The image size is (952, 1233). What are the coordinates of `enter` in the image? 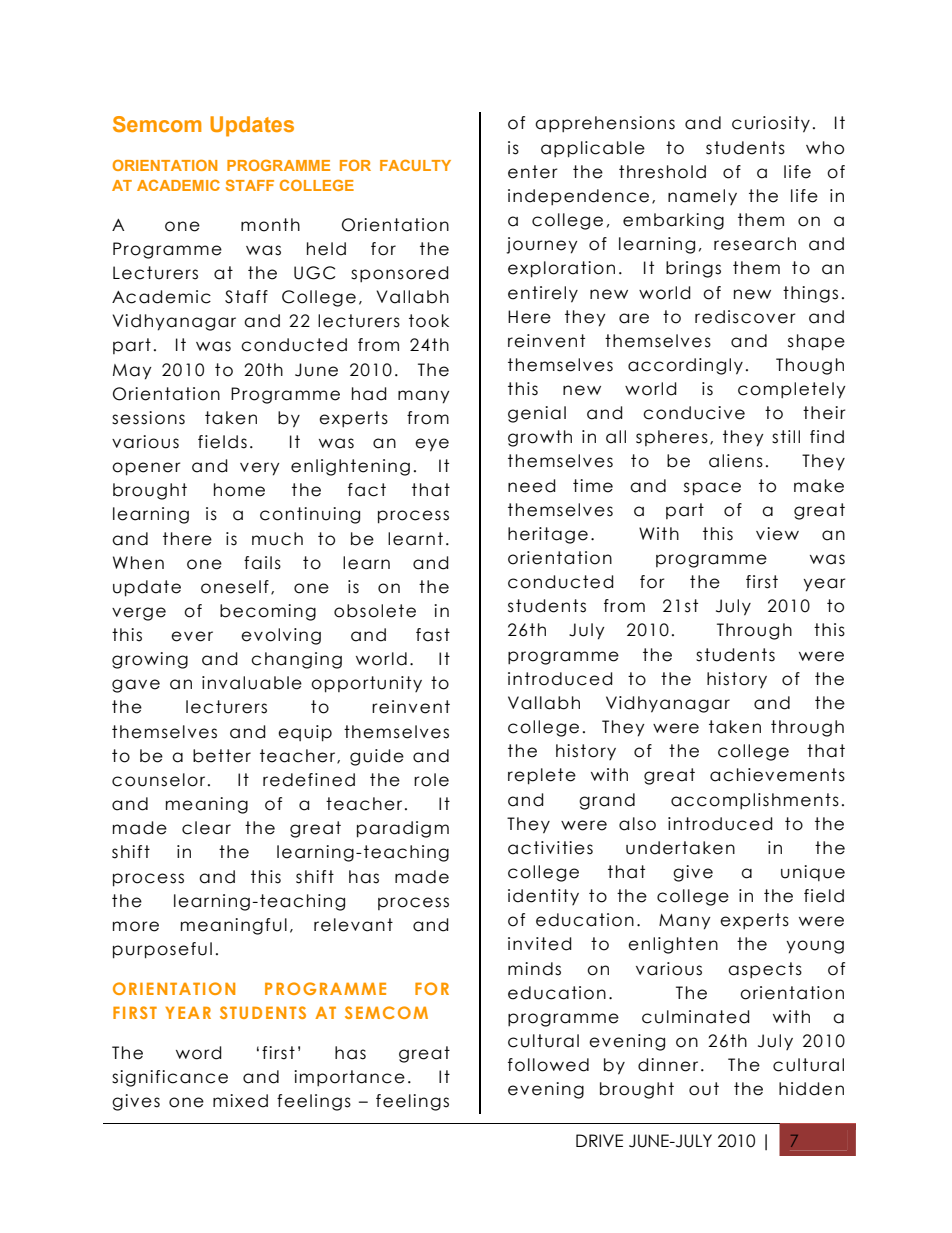 It's located at (533, 172).
